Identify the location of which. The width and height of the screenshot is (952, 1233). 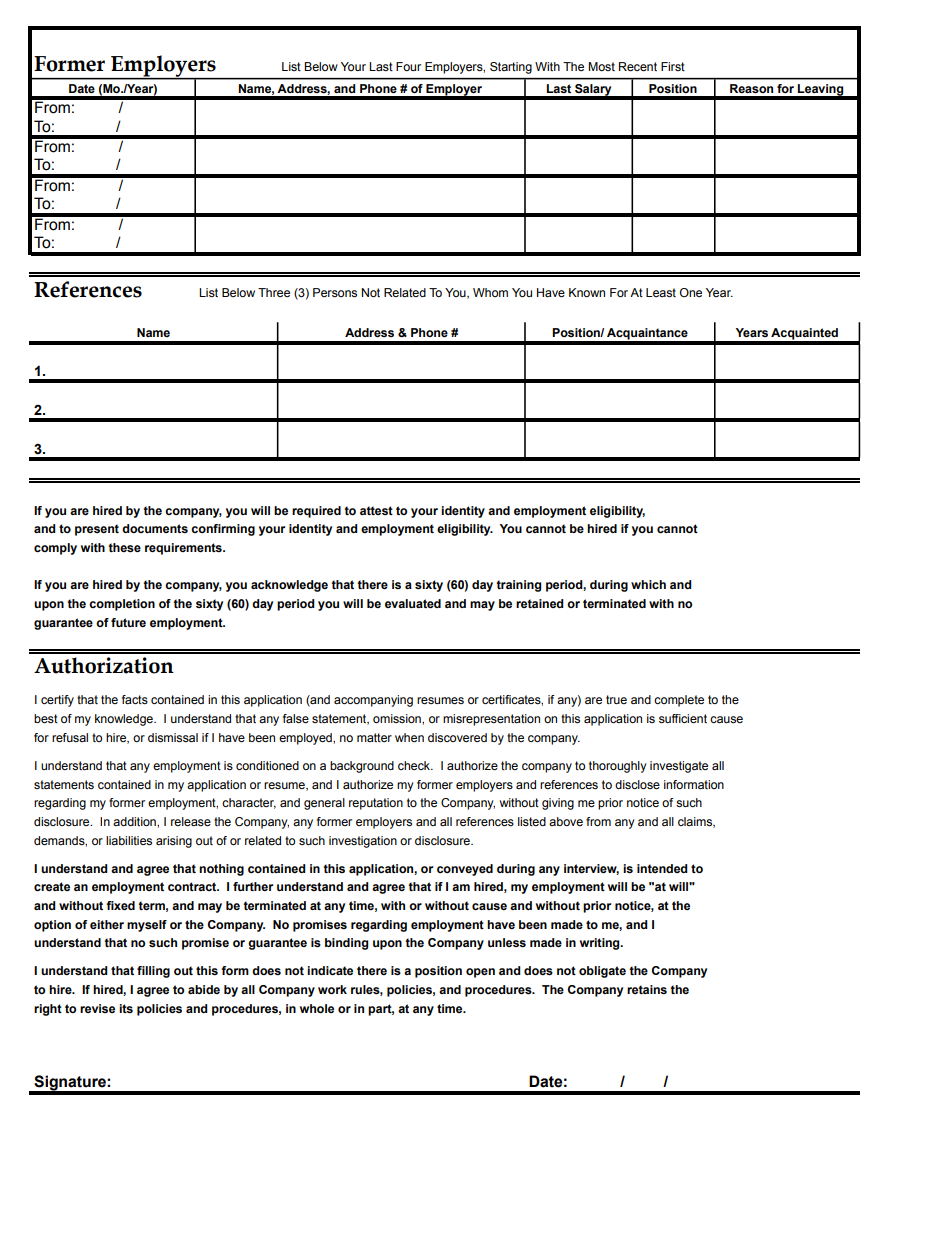
(648, 584).
